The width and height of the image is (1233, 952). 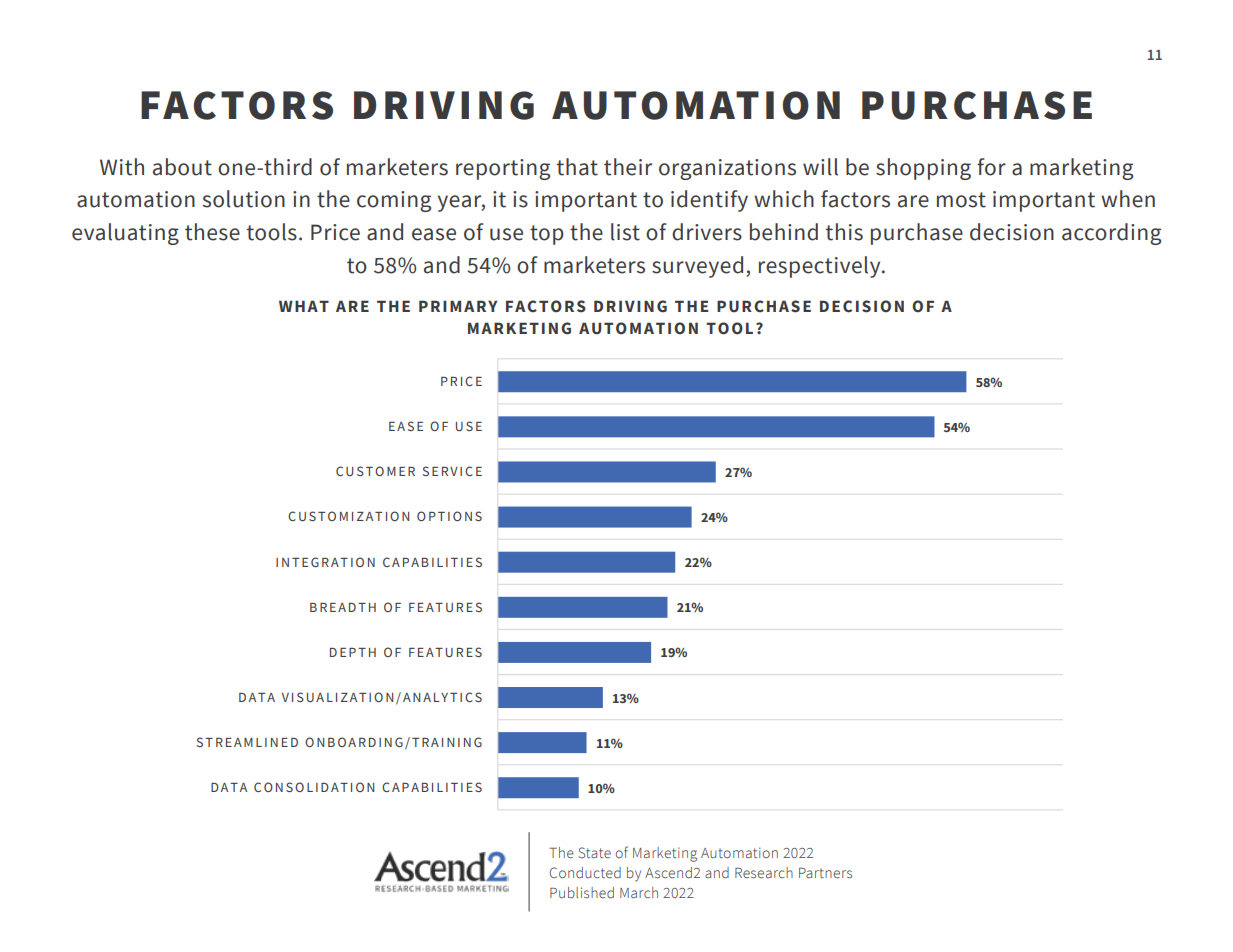 I want to click on OPTIONS, so click(x=449, y=516).
